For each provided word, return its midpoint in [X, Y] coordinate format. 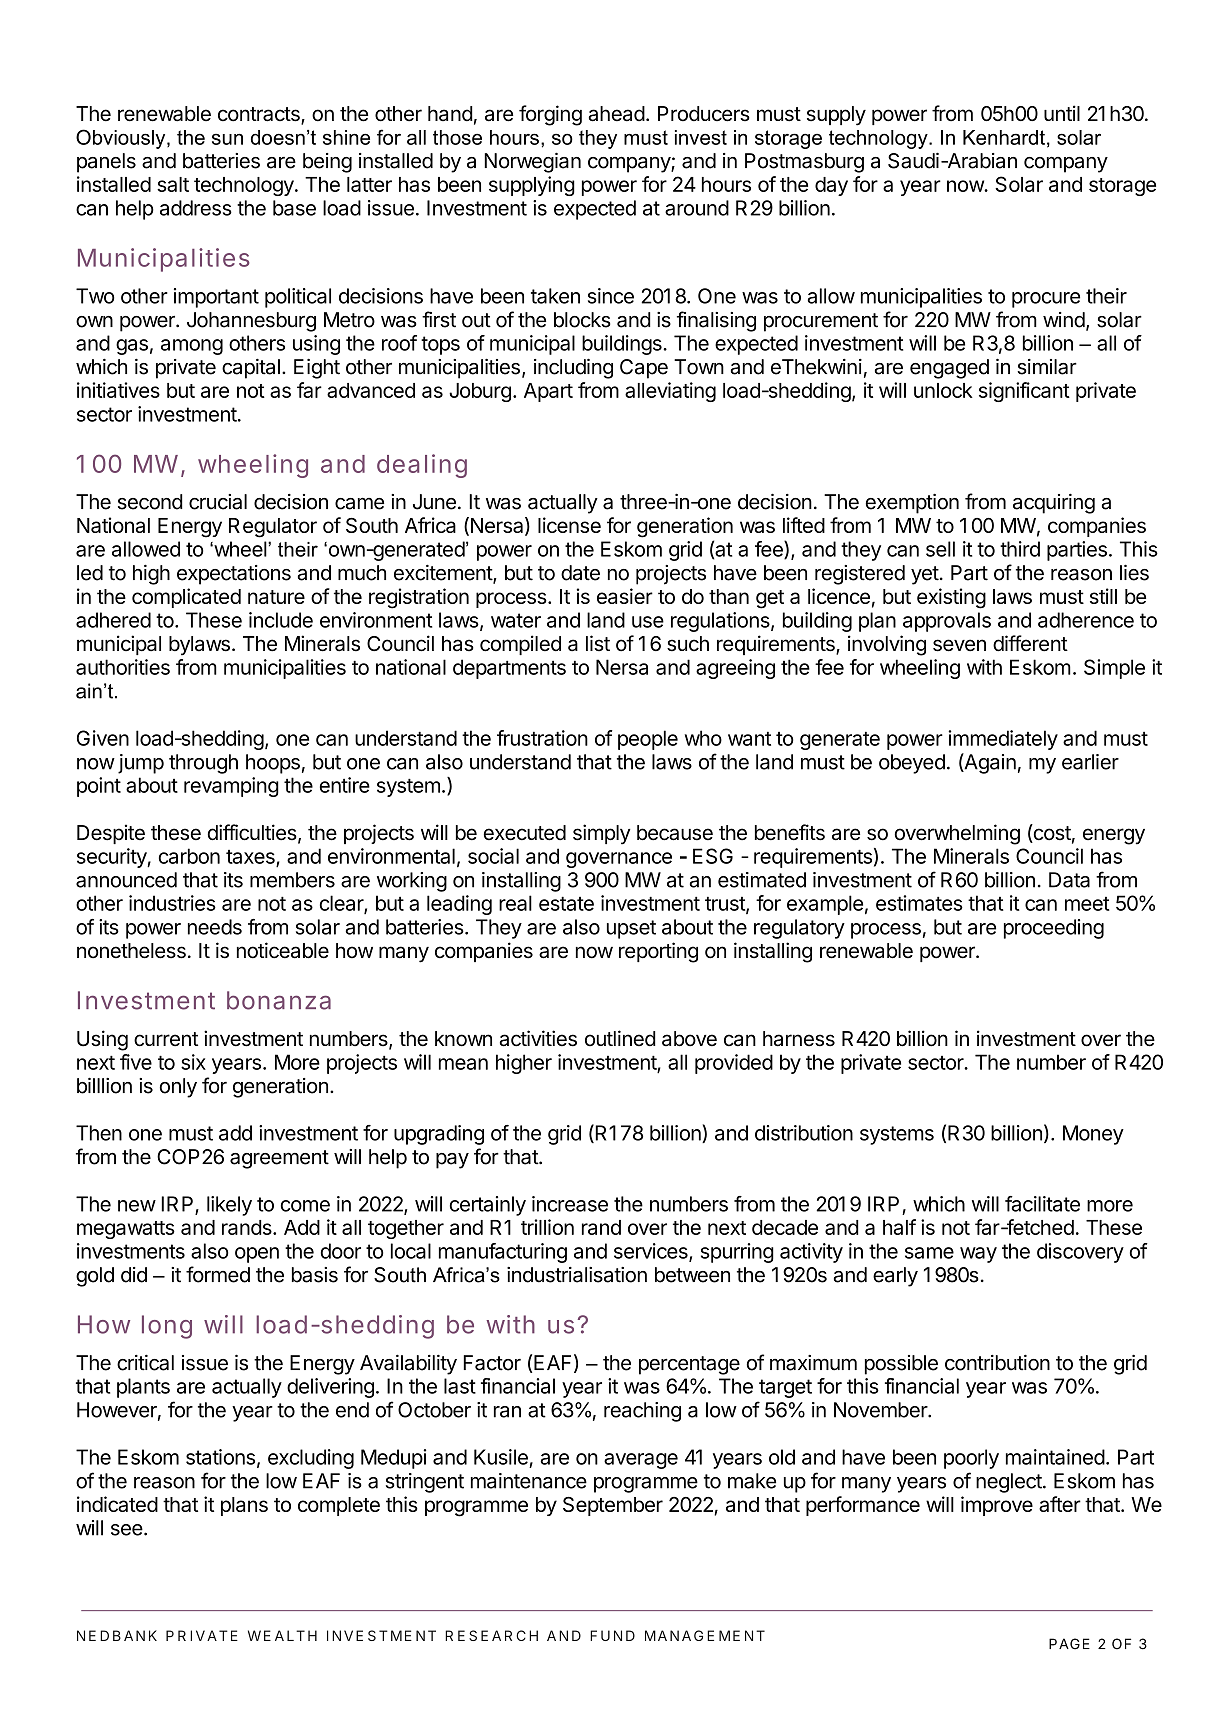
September [613, 1506]
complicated [186, 598]
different [1030, 643]
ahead [617, 114]
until [1062, 113]
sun [227, 139]
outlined [620, 1038]
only [178, 1088]
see [127, 1530]
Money [1093, 1135]
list [598, 643]
